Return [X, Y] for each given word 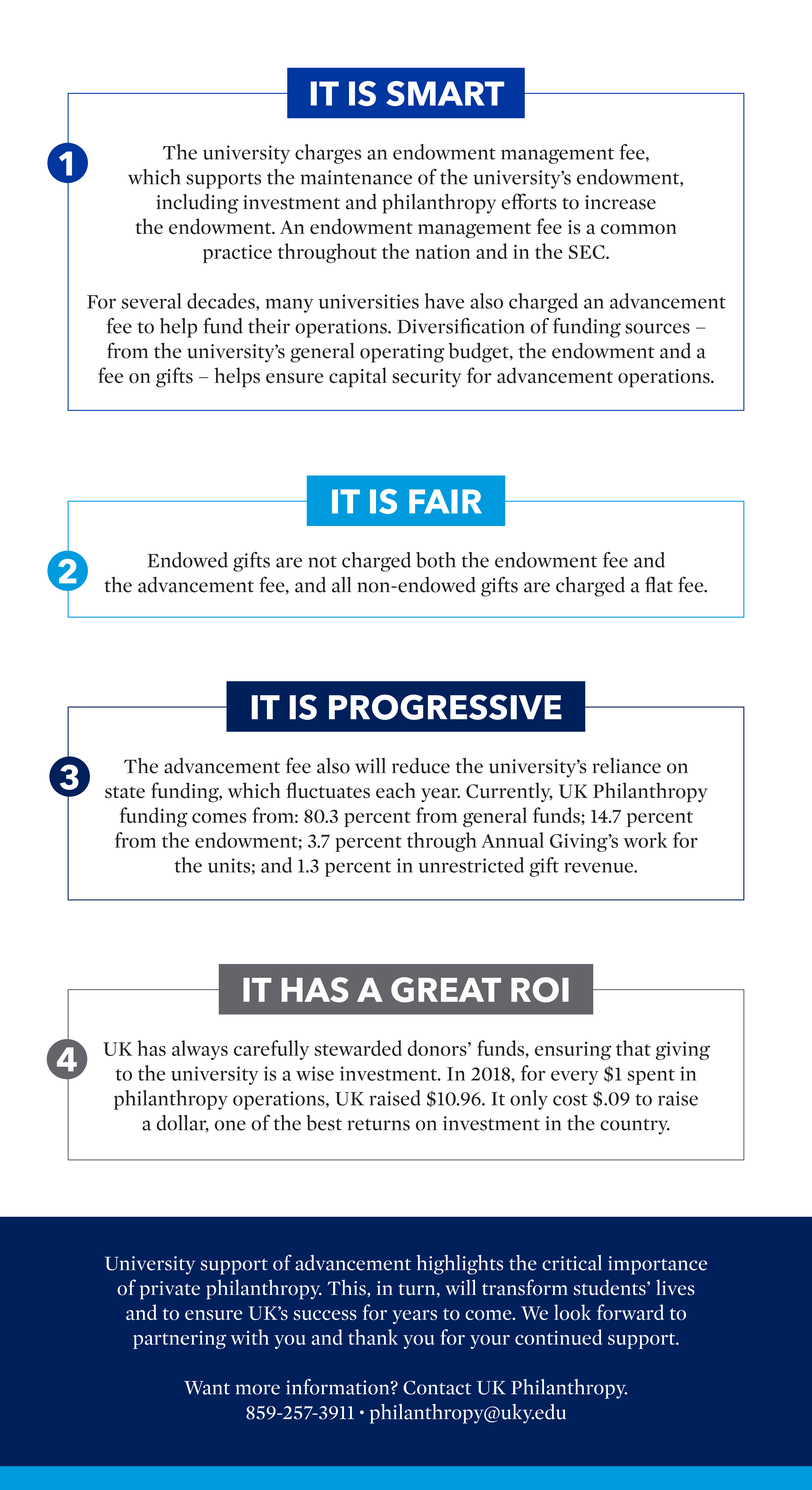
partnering [180, 1339]
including [197, 203]
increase [620, 202]
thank [373, 1337]
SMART [445, 93]
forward [630, 1312]
